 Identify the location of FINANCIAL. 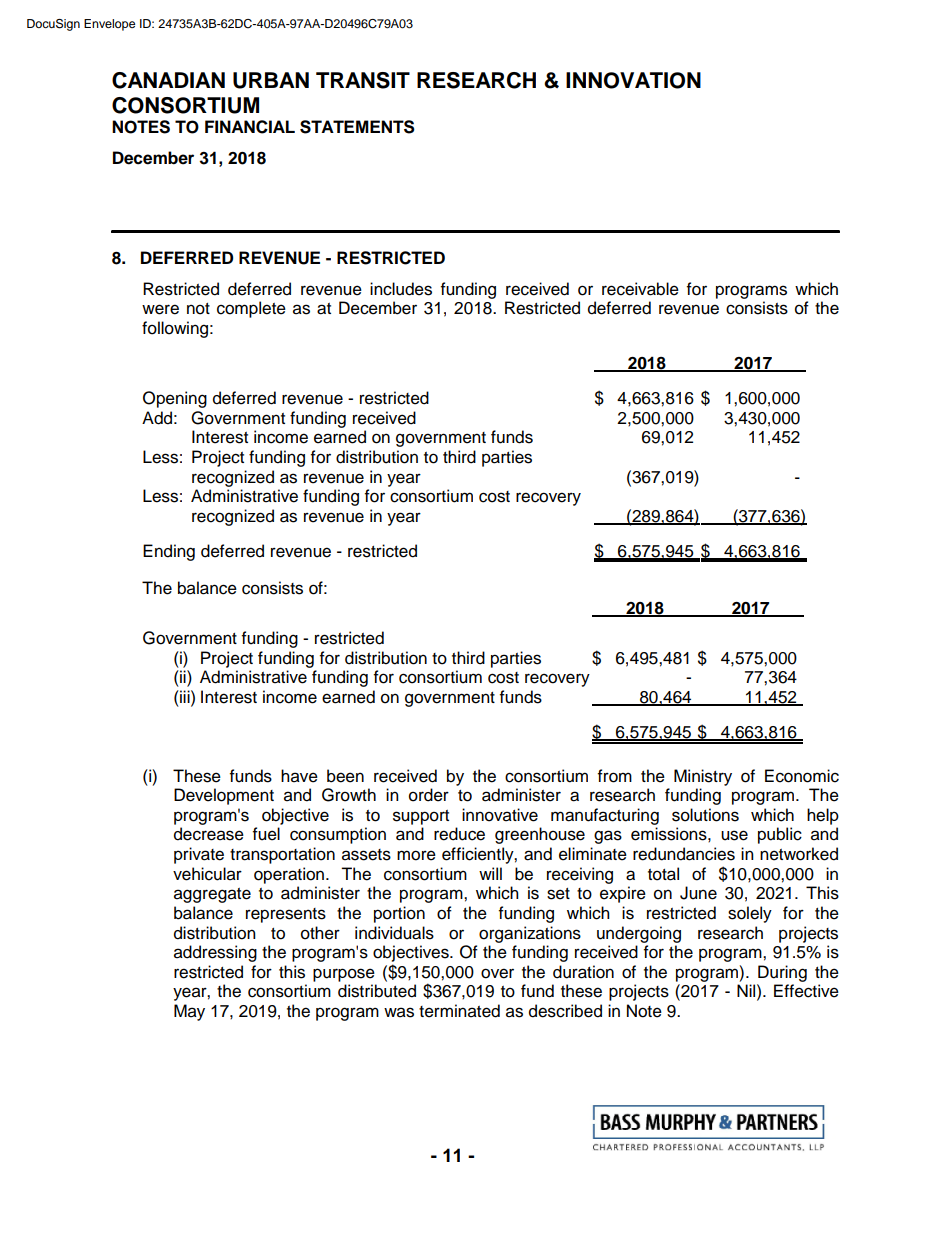
(250, 127).
